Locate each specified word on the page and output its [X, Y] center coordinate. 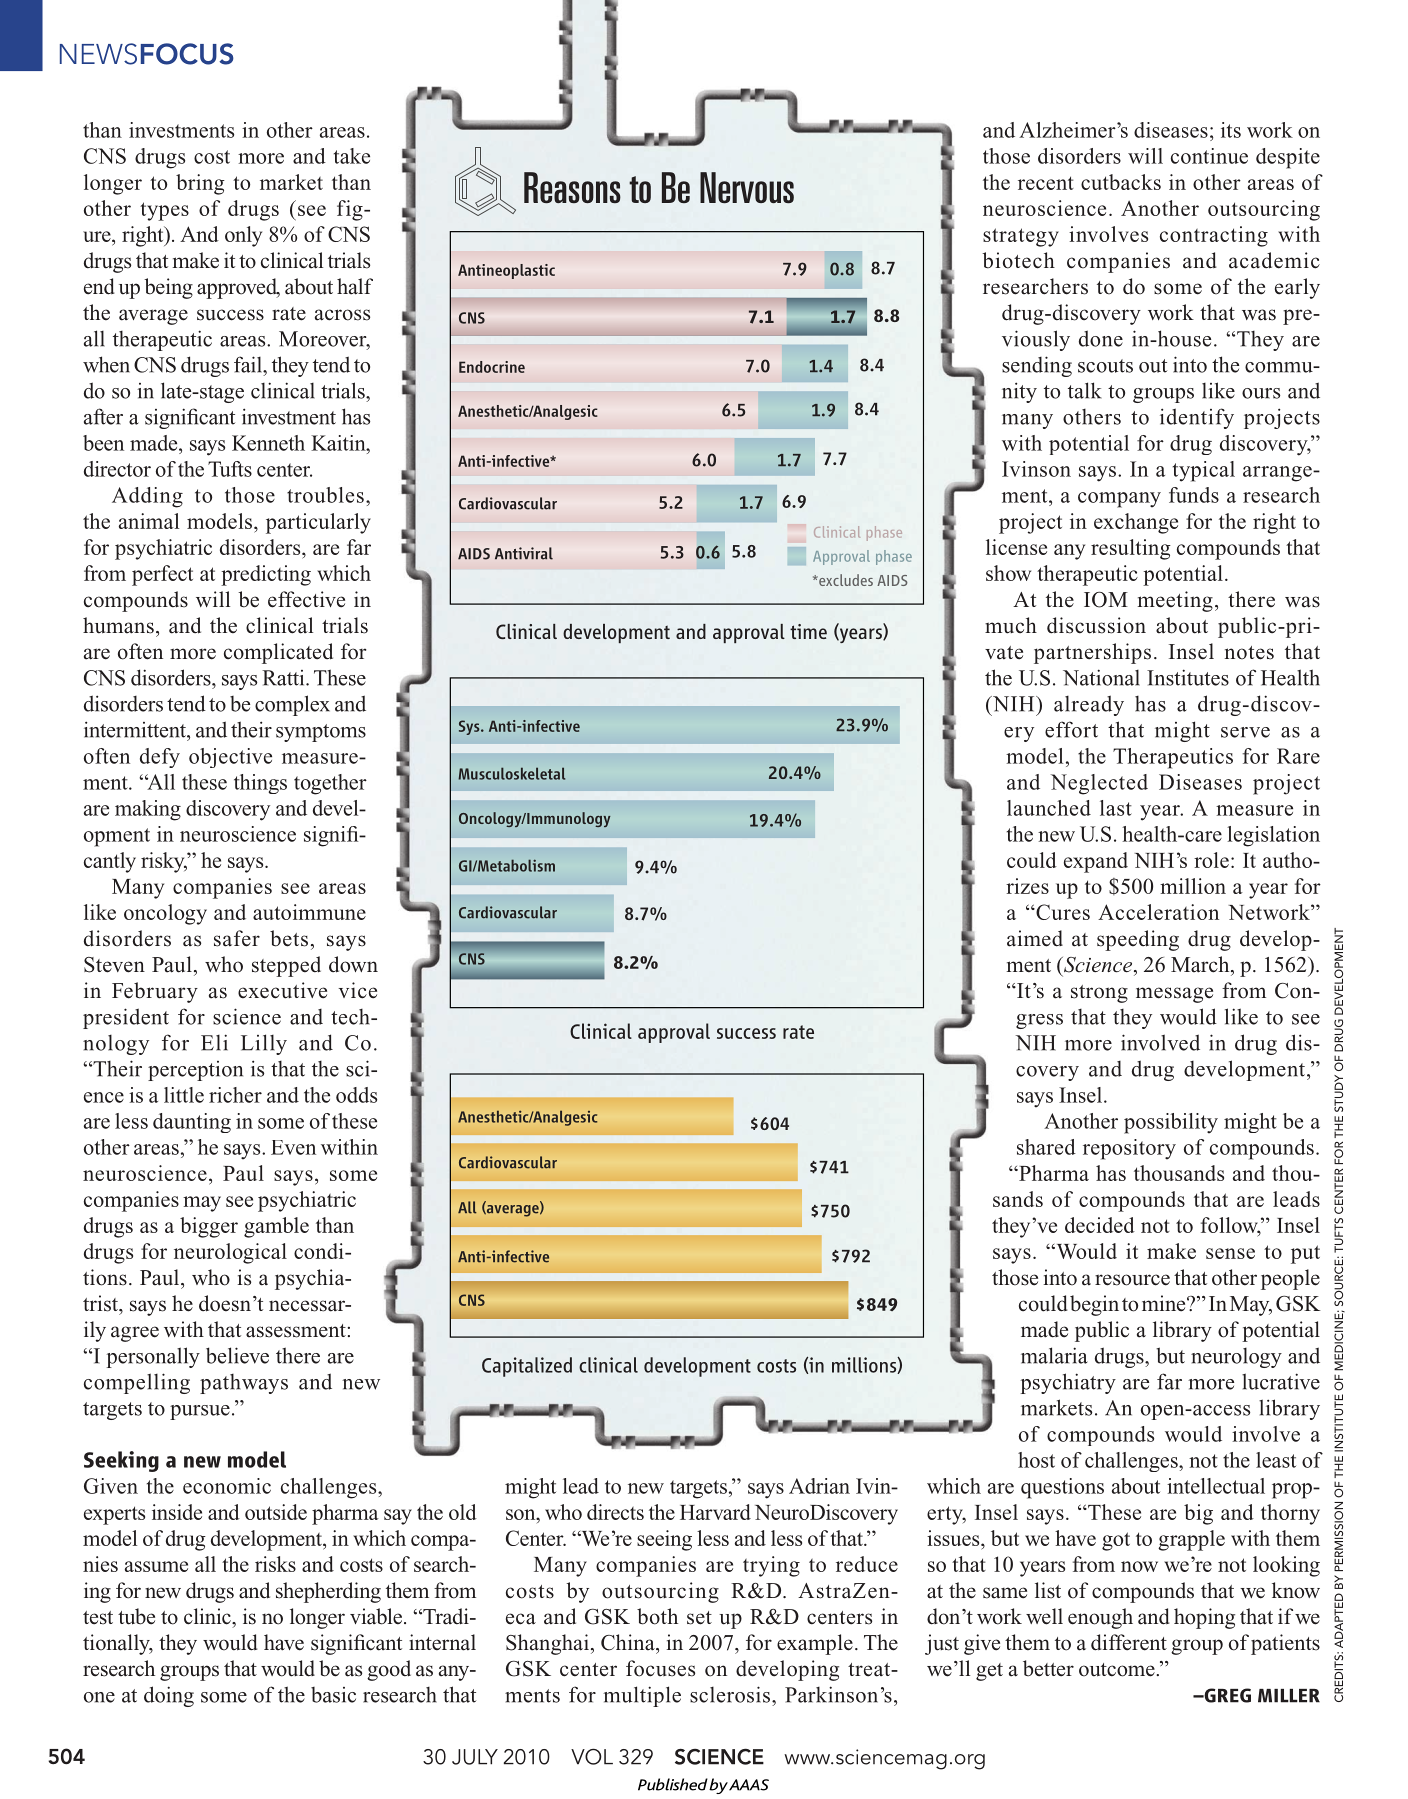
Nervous [747, 187]
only [243, 236]
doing [169, 1696]
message [1174, 995]
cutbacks [1121, 182]
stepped [286, 966]
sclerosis [731, 1694]
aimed [1035, 938]
